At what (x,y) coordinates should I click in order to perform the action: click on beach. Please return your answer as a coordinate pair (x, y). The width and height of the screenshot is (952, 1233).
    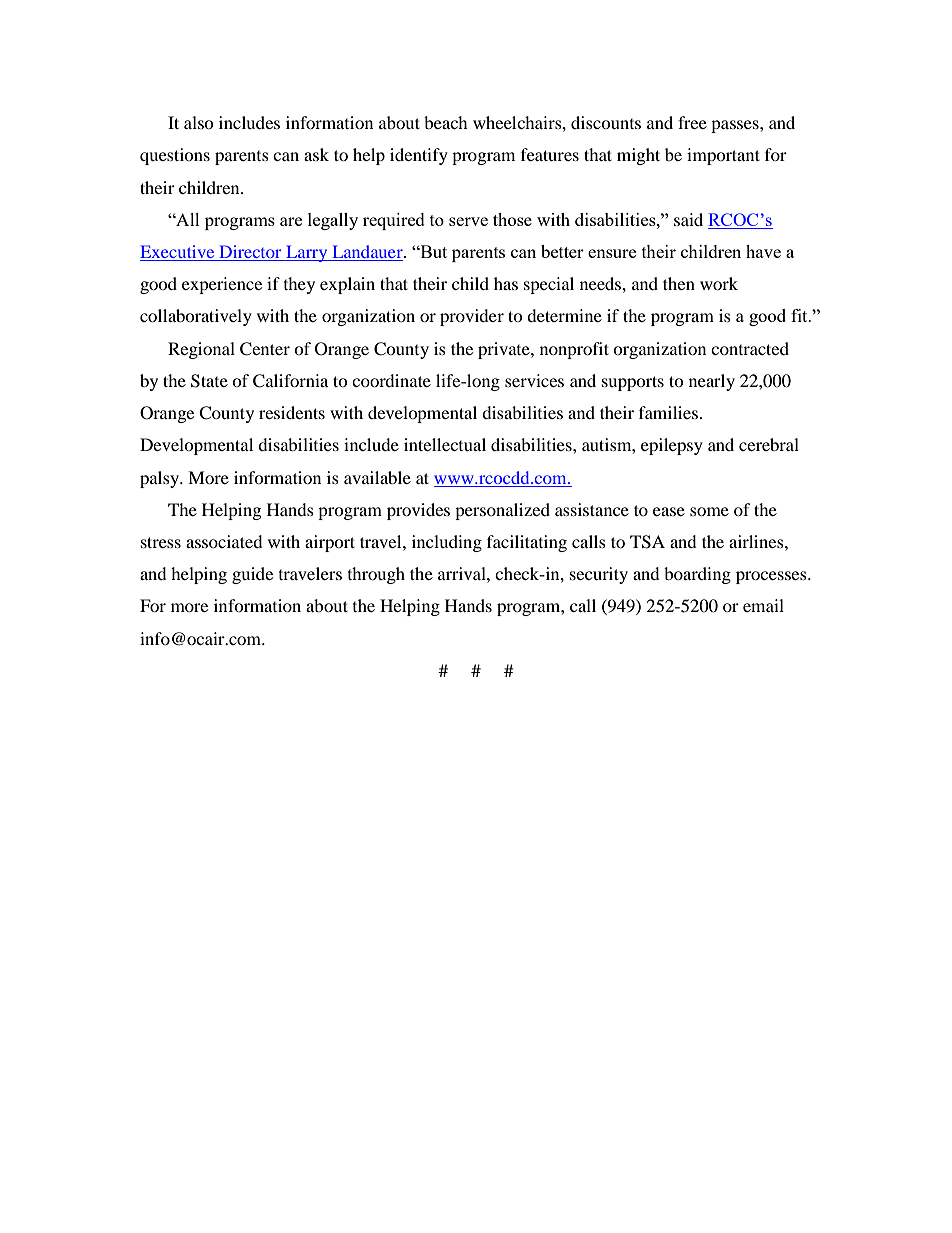
    Looking at the image, I should click on (446, 122).
